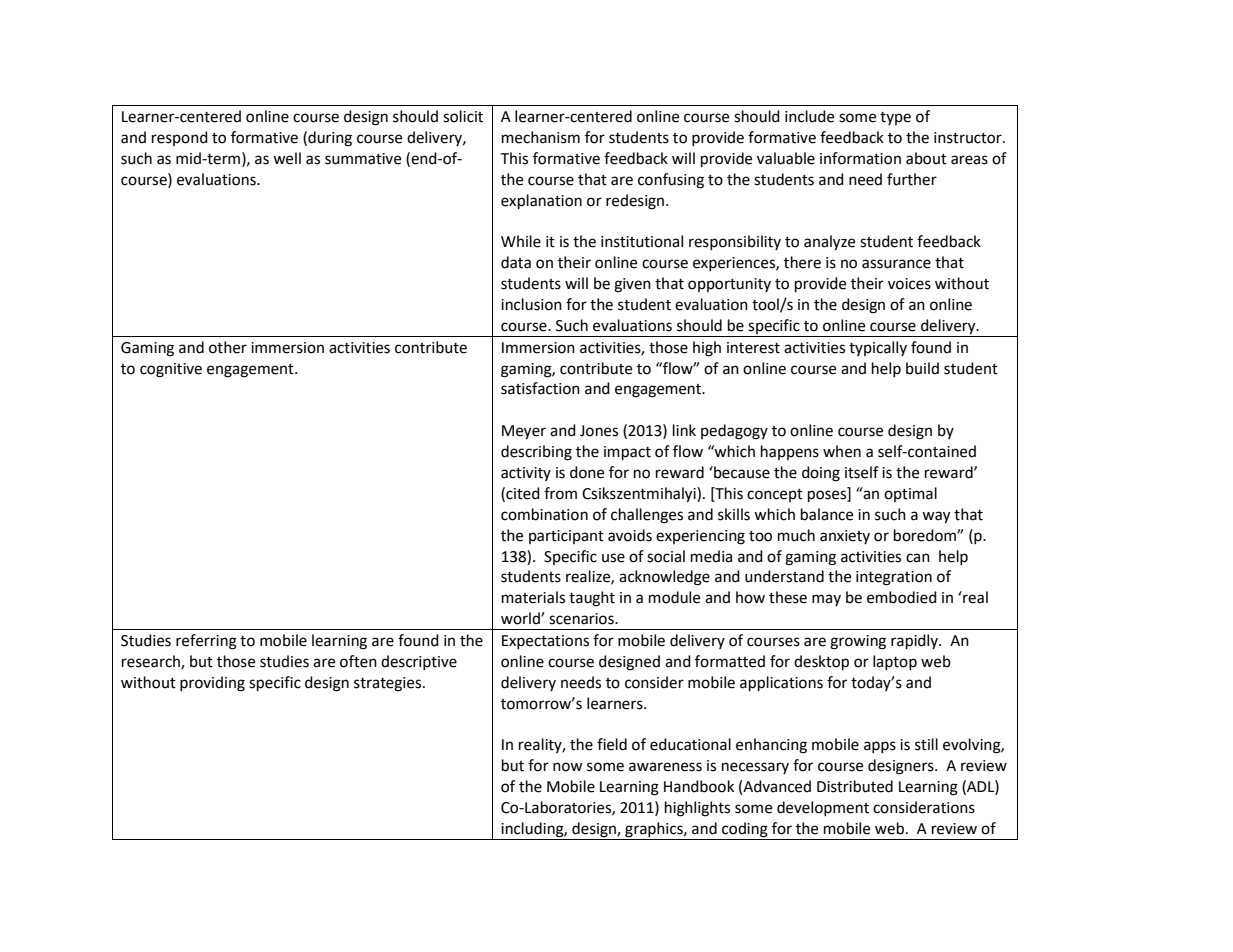 The image size is (1233, 952). What do you see at coordinates (845, 537) in the screenshot?
I see `anxiety` at bounding box center [845, 537].
